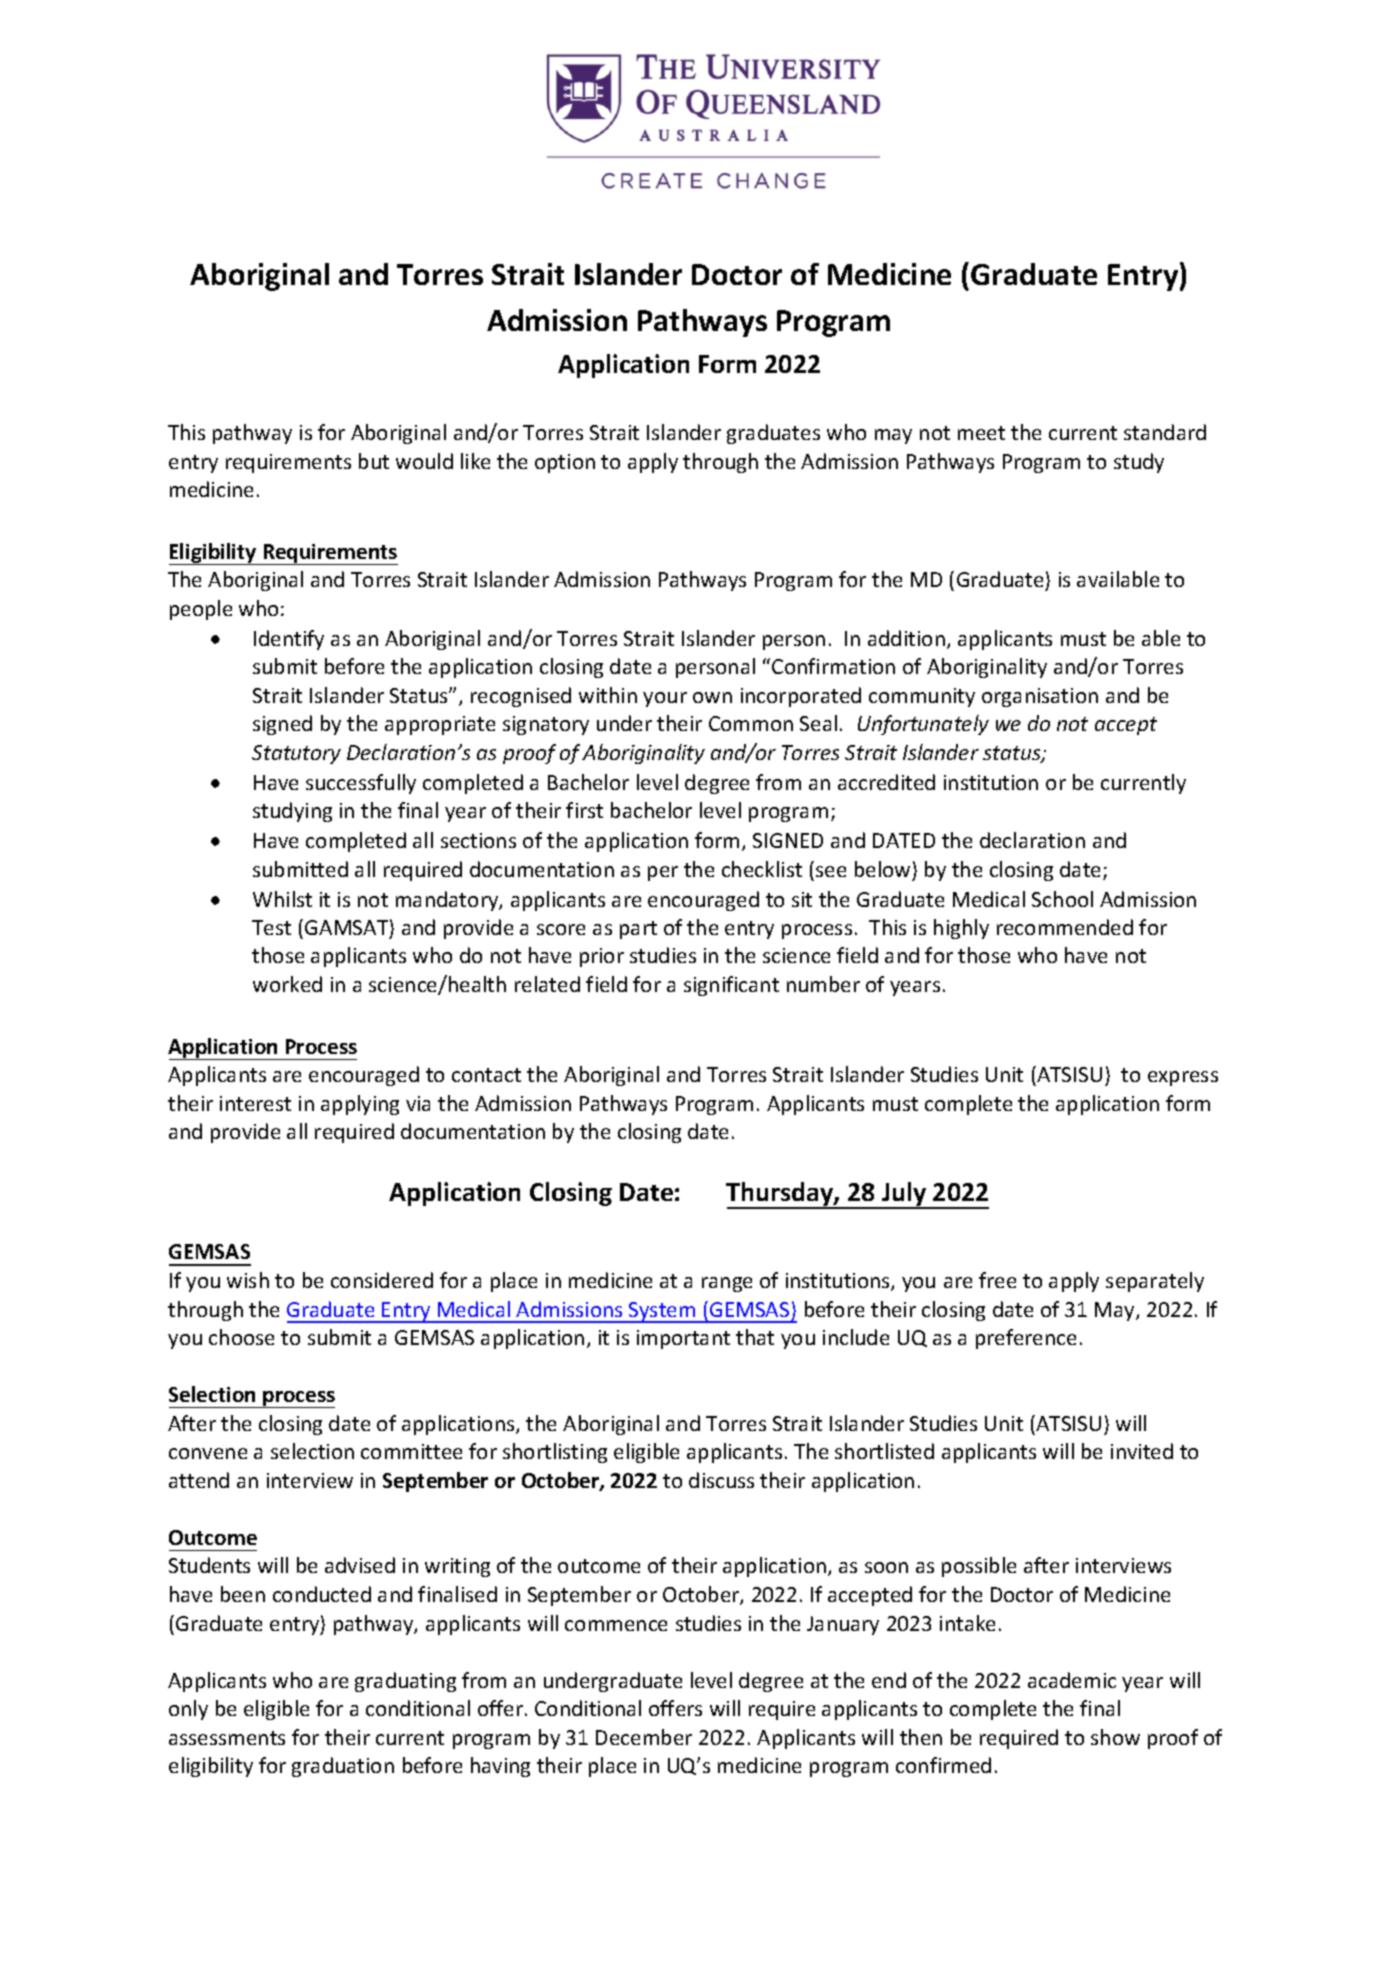  Describe the element at coordinates (981, 433) in the screenshot. I see `meet` at that location.
